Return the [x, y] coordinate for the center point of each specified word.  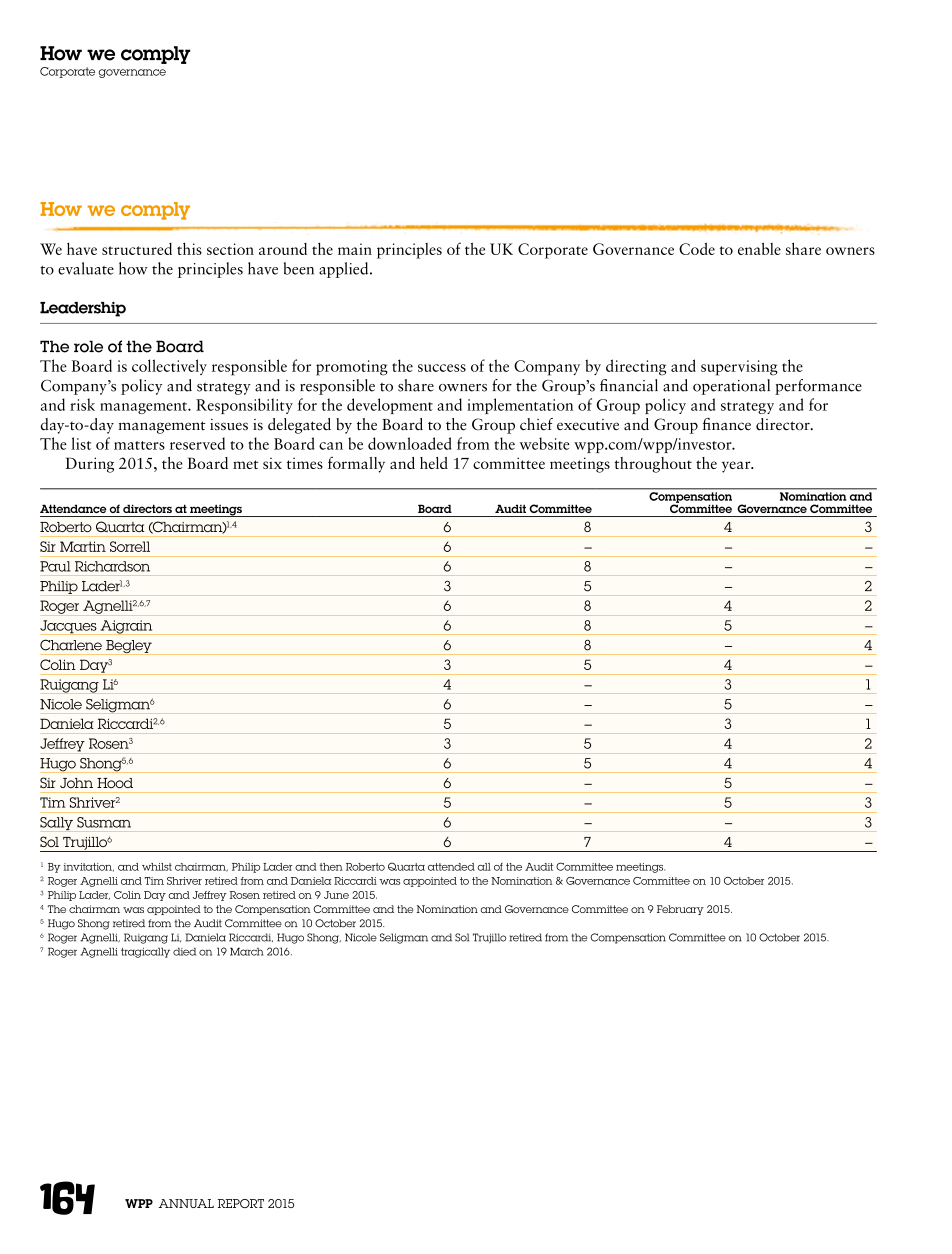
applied [345, 270]
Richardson [112, 566]
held [434, 463]
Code [697, 248]
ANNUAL [186, 1203]
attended [451, 867]
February [680, 910]
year [737, 467]
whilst [157, 867]
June [336, 895]
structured [137, 249]
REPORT [241, 1203]
